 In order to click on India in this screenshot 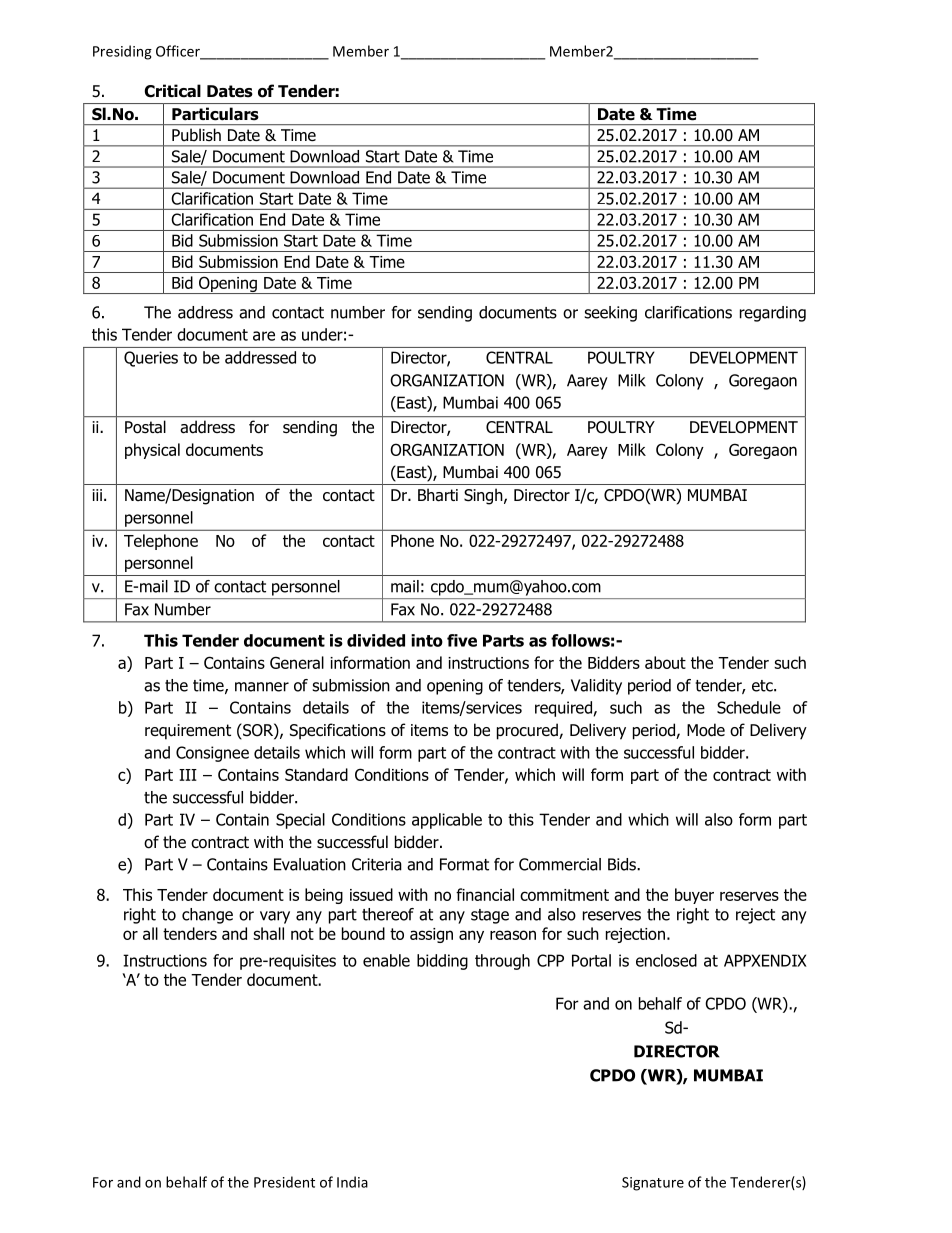, I will do `click(352, 1182)`.
